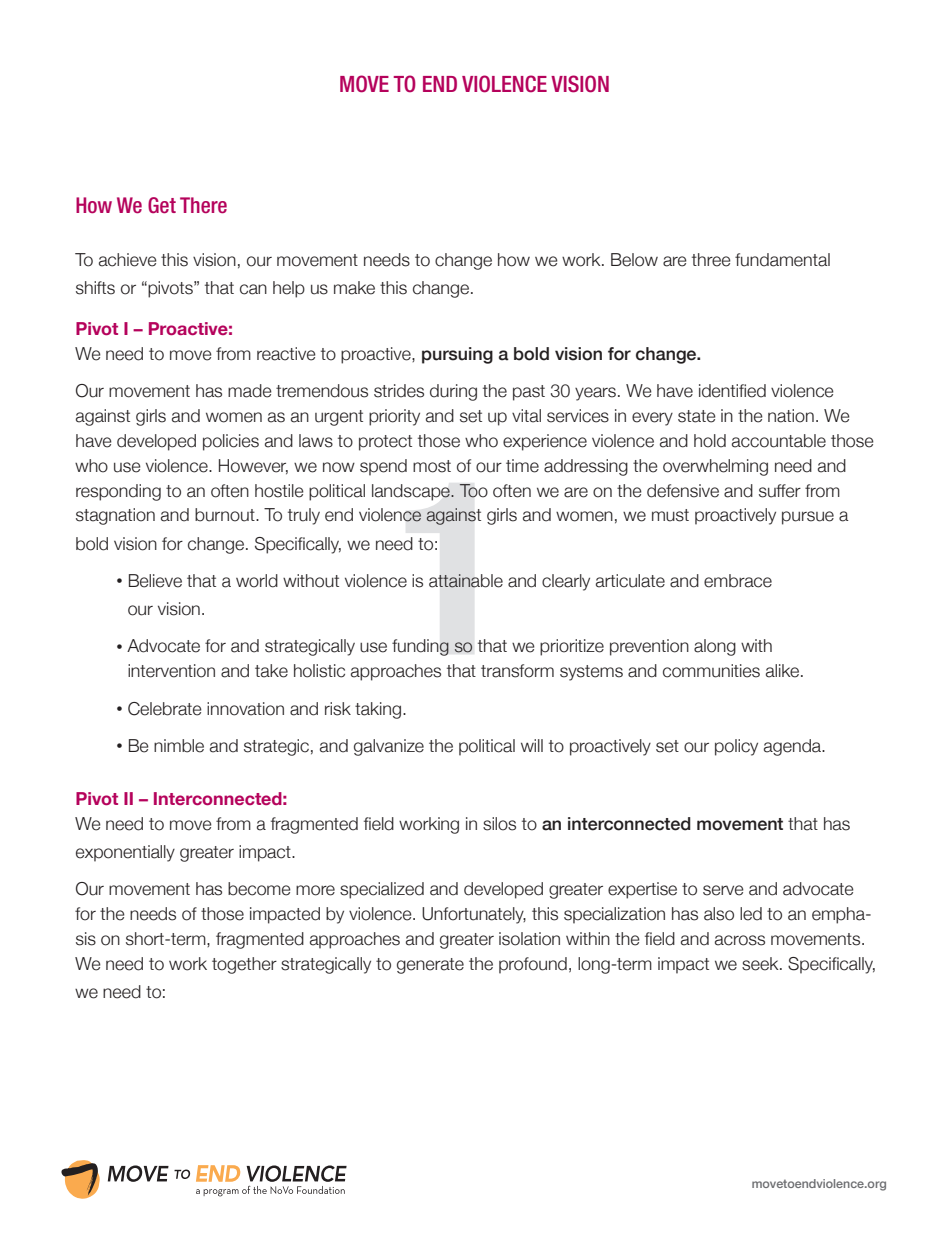 This image has width=952, height=1233. I want to click on three, so click(711, 260).
